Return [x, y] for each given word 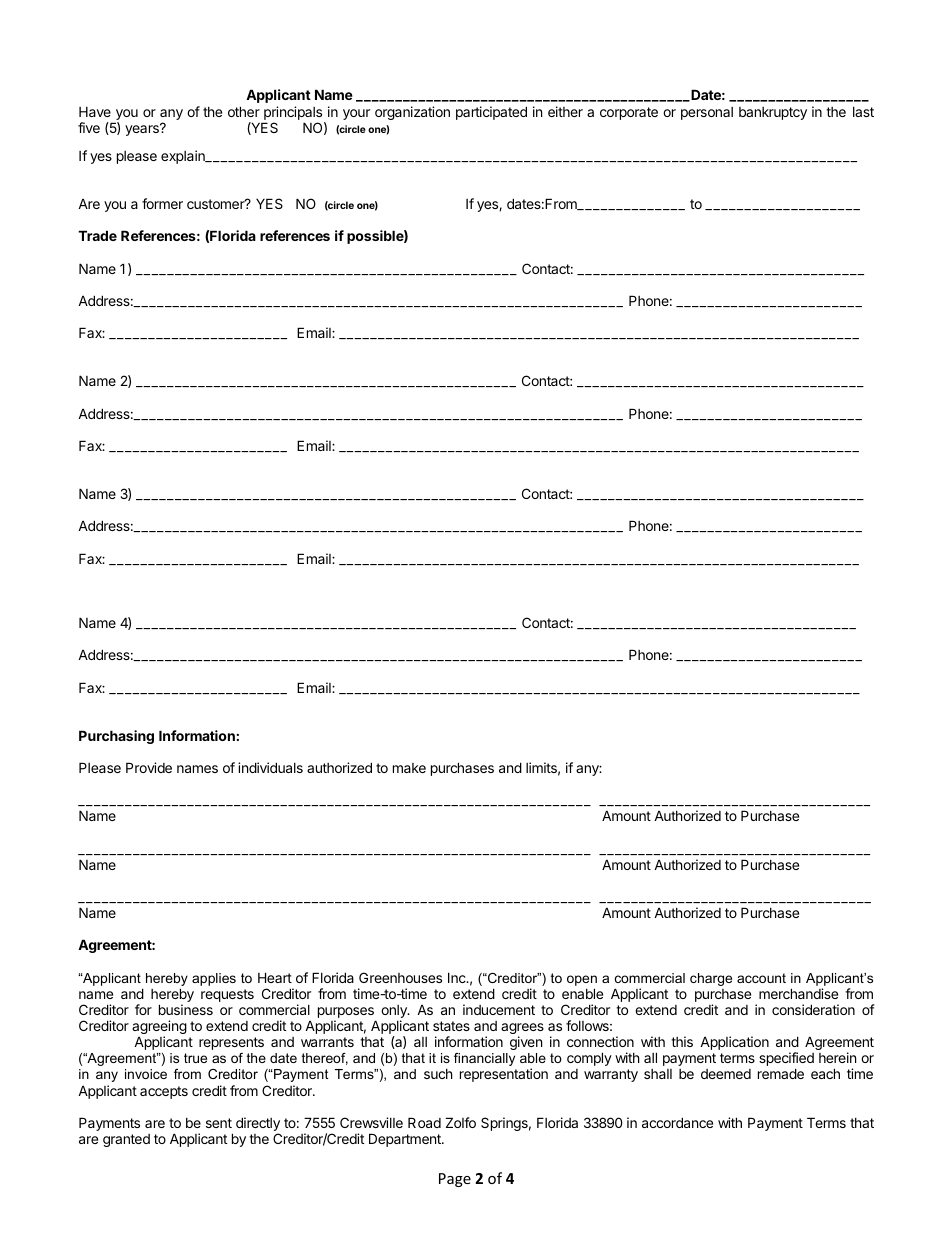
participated [491, 113]
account [761, 978]
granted [126, 1140]
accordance [677, 1122]
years [143, 130]
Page [455, 1180]
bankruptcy [773, 113]
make [409, 768]
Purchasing [116, 737]
